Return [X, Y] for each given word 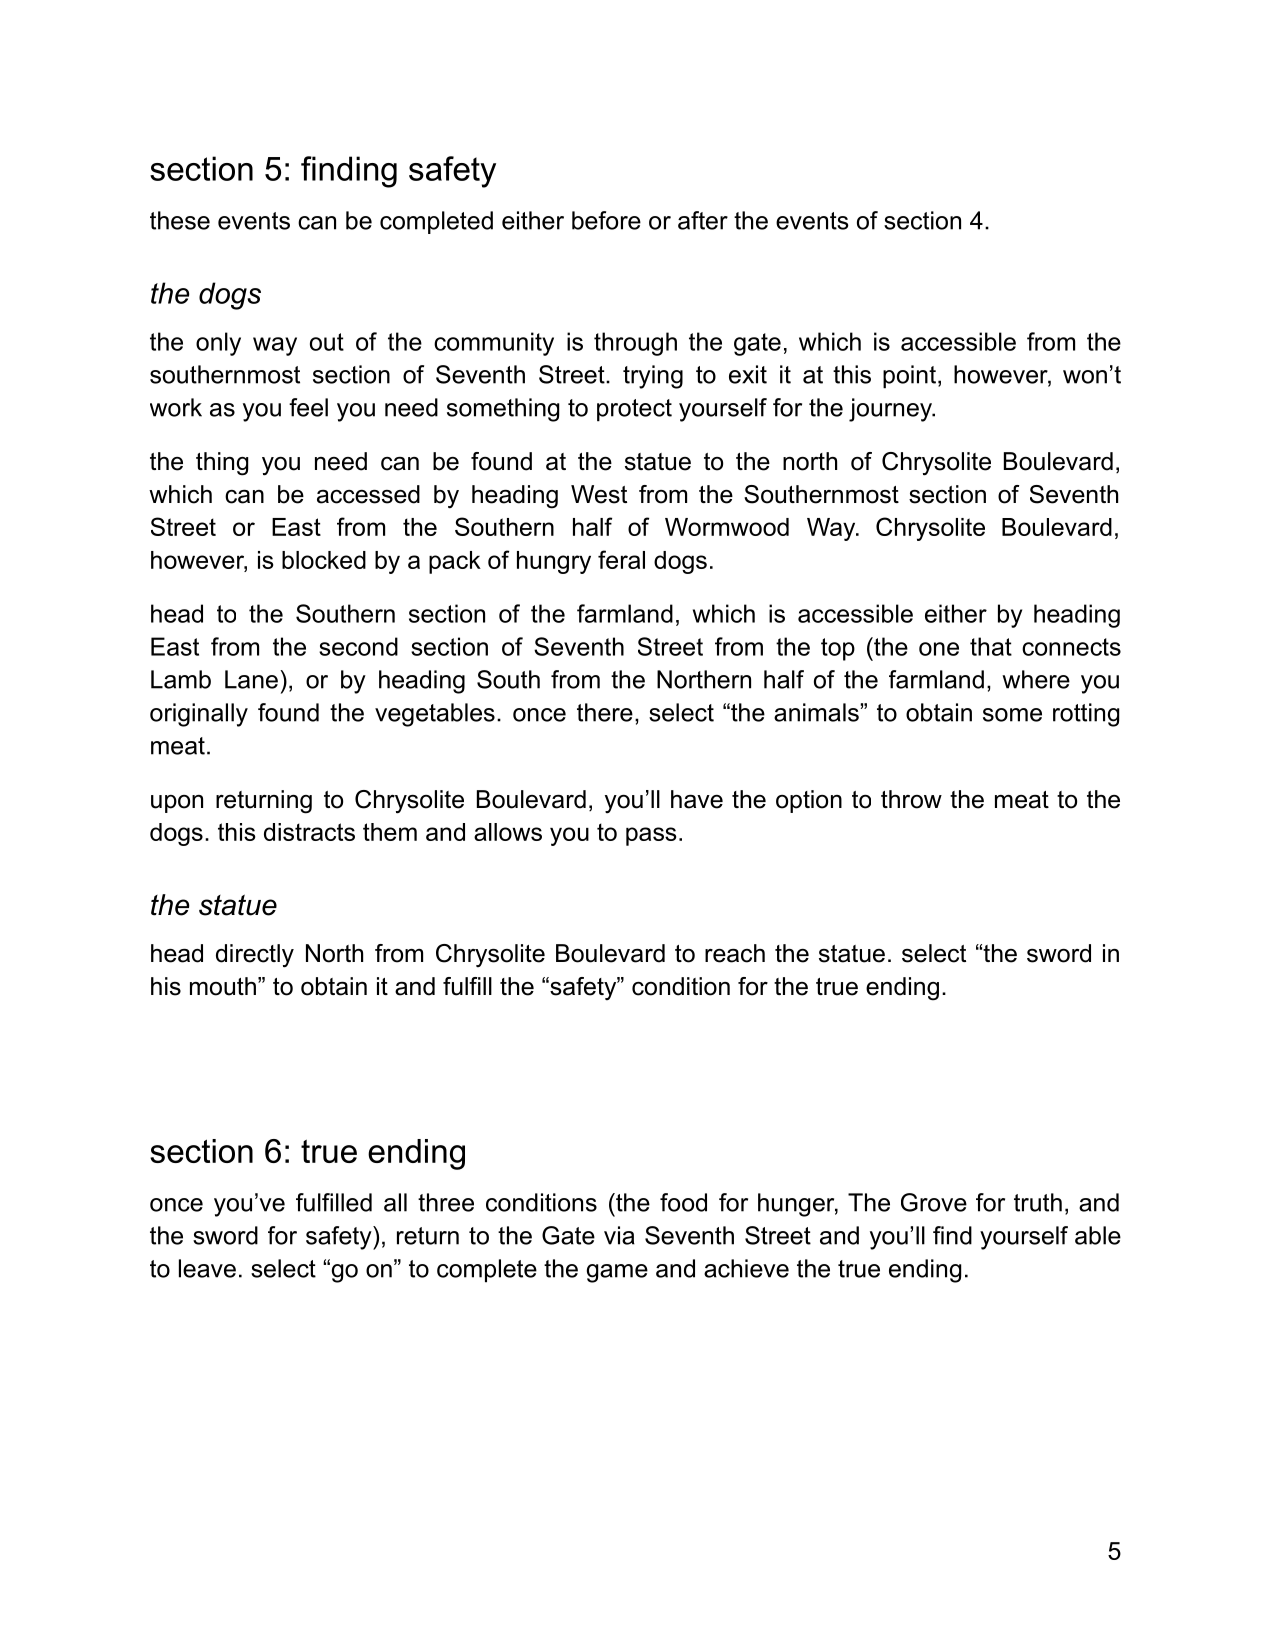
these [180, 220]
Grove [934, 1202]
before [606, 220]
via [619, 1235]
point [909, 377]
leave [207, 1268]
